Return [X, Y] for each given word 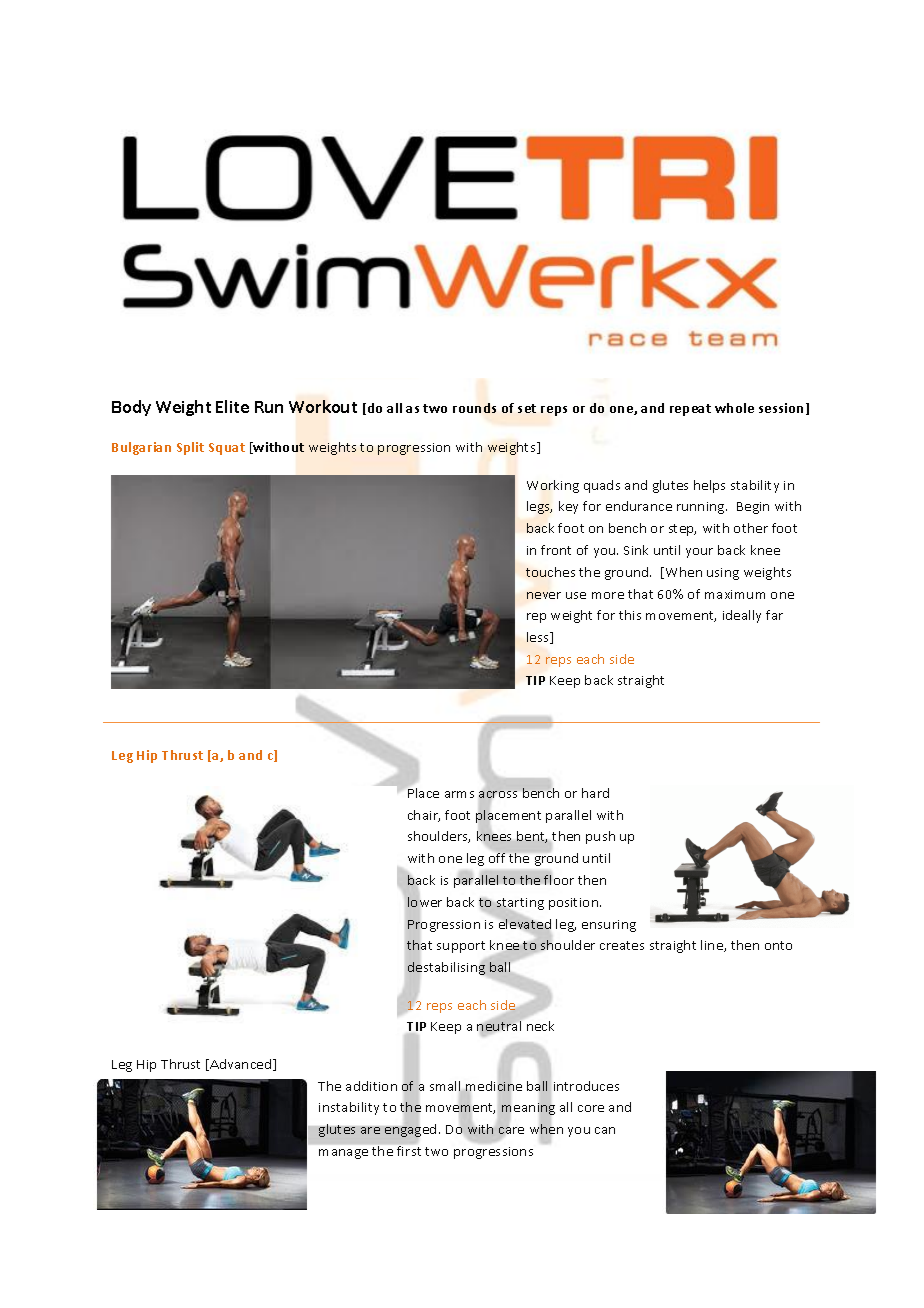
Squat [227, 449]
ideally [742, 616]
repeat [690, 410]
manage [343, 1154]
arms [459, 794]
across [498, 794]
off [497, 858]
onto [778, 945]
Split [190, 448]
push [600, 837]
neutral [499, 1026]
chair [424, 816]
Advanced [241, 1065]
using [723, 574]
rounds [474, 408]
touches [550, 572]
